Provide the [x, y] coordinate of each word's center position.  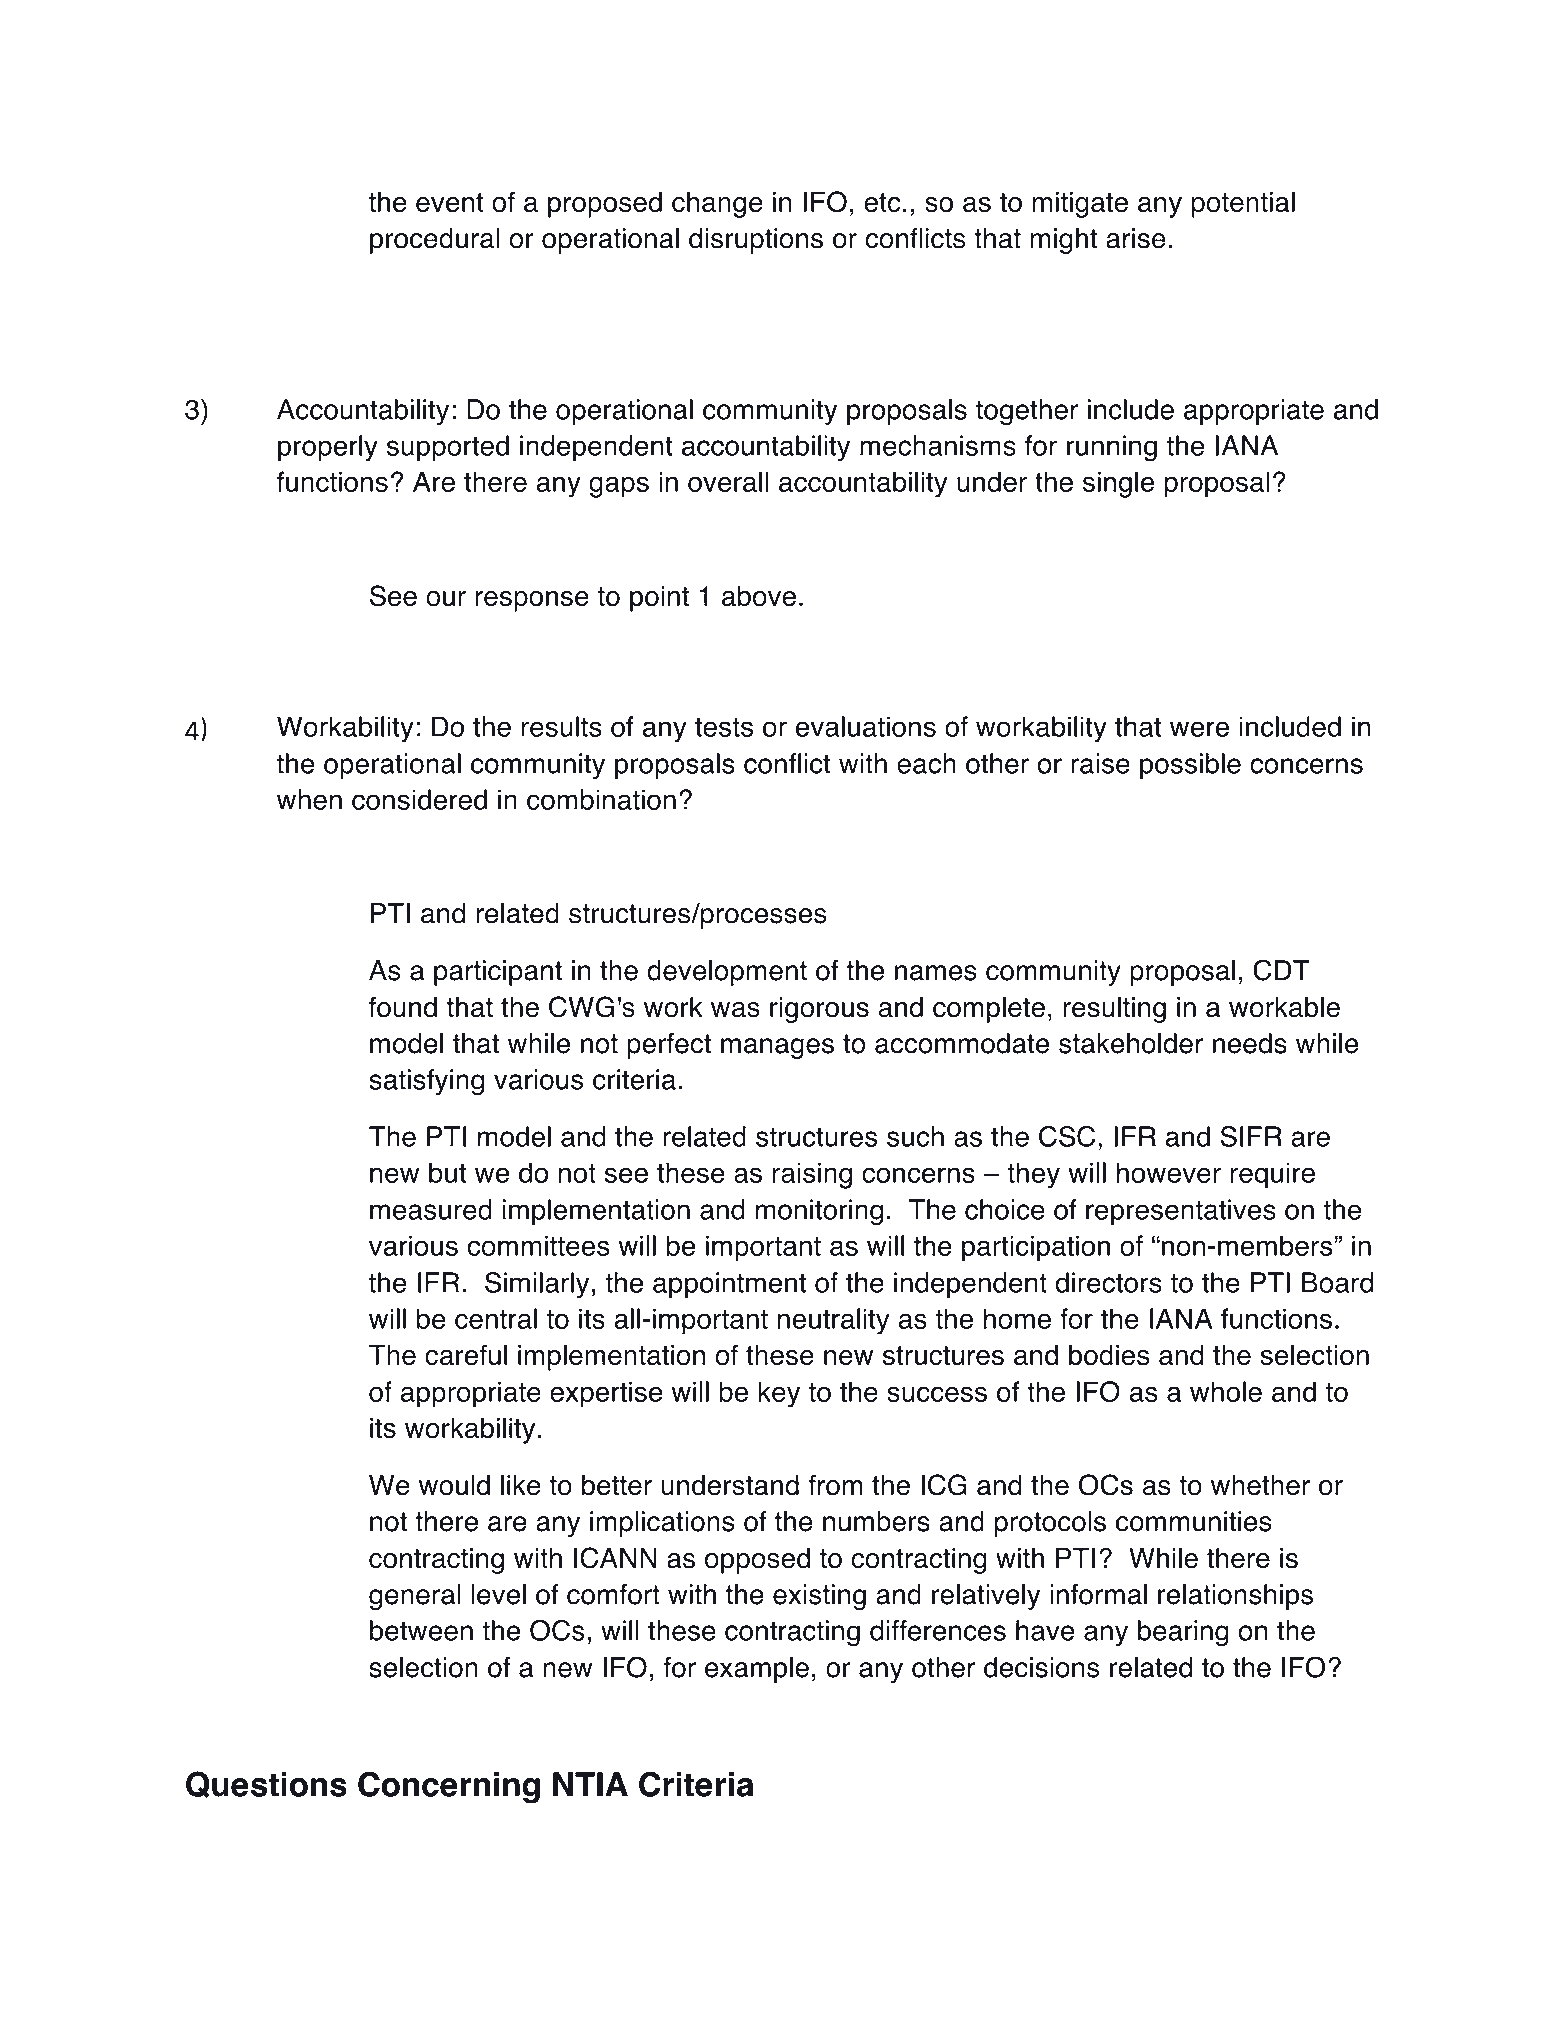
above [759, 596]
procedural [435, 241]
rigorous [819, 1010]
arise [1135, 238]
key [779, 1394]
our [446, 599]
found [403, 1007]
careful [466, 1355]
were [1199, 729]
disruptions [756, 241]
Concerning [449, 1787]
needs [1250, 1043]
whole [1226, 1391]
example [757, 1670]
